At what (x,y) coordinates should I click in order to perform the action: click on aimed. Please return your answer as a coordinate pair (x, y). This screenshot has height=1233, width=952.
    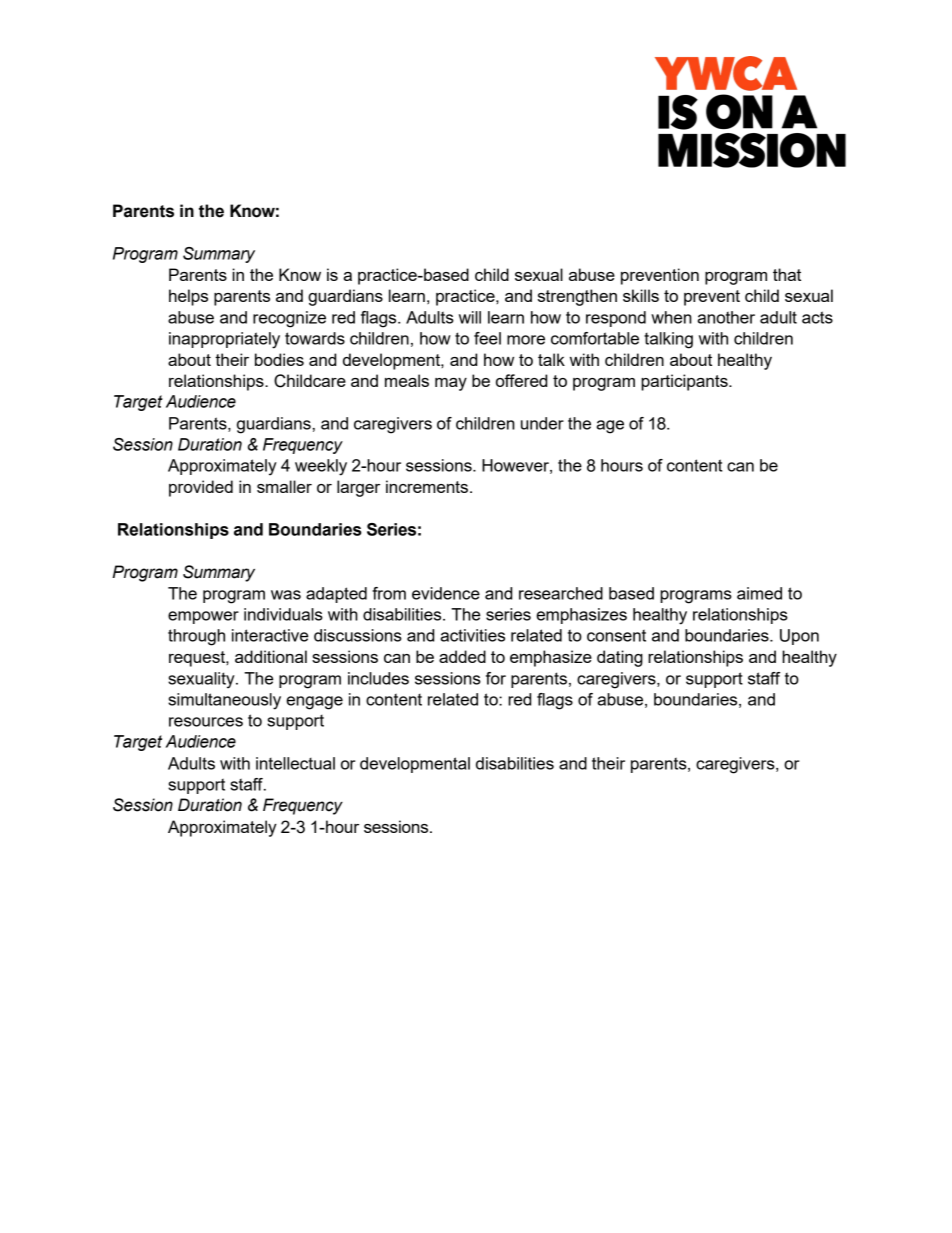
    Looking at the image, I should click on (759, 593).
